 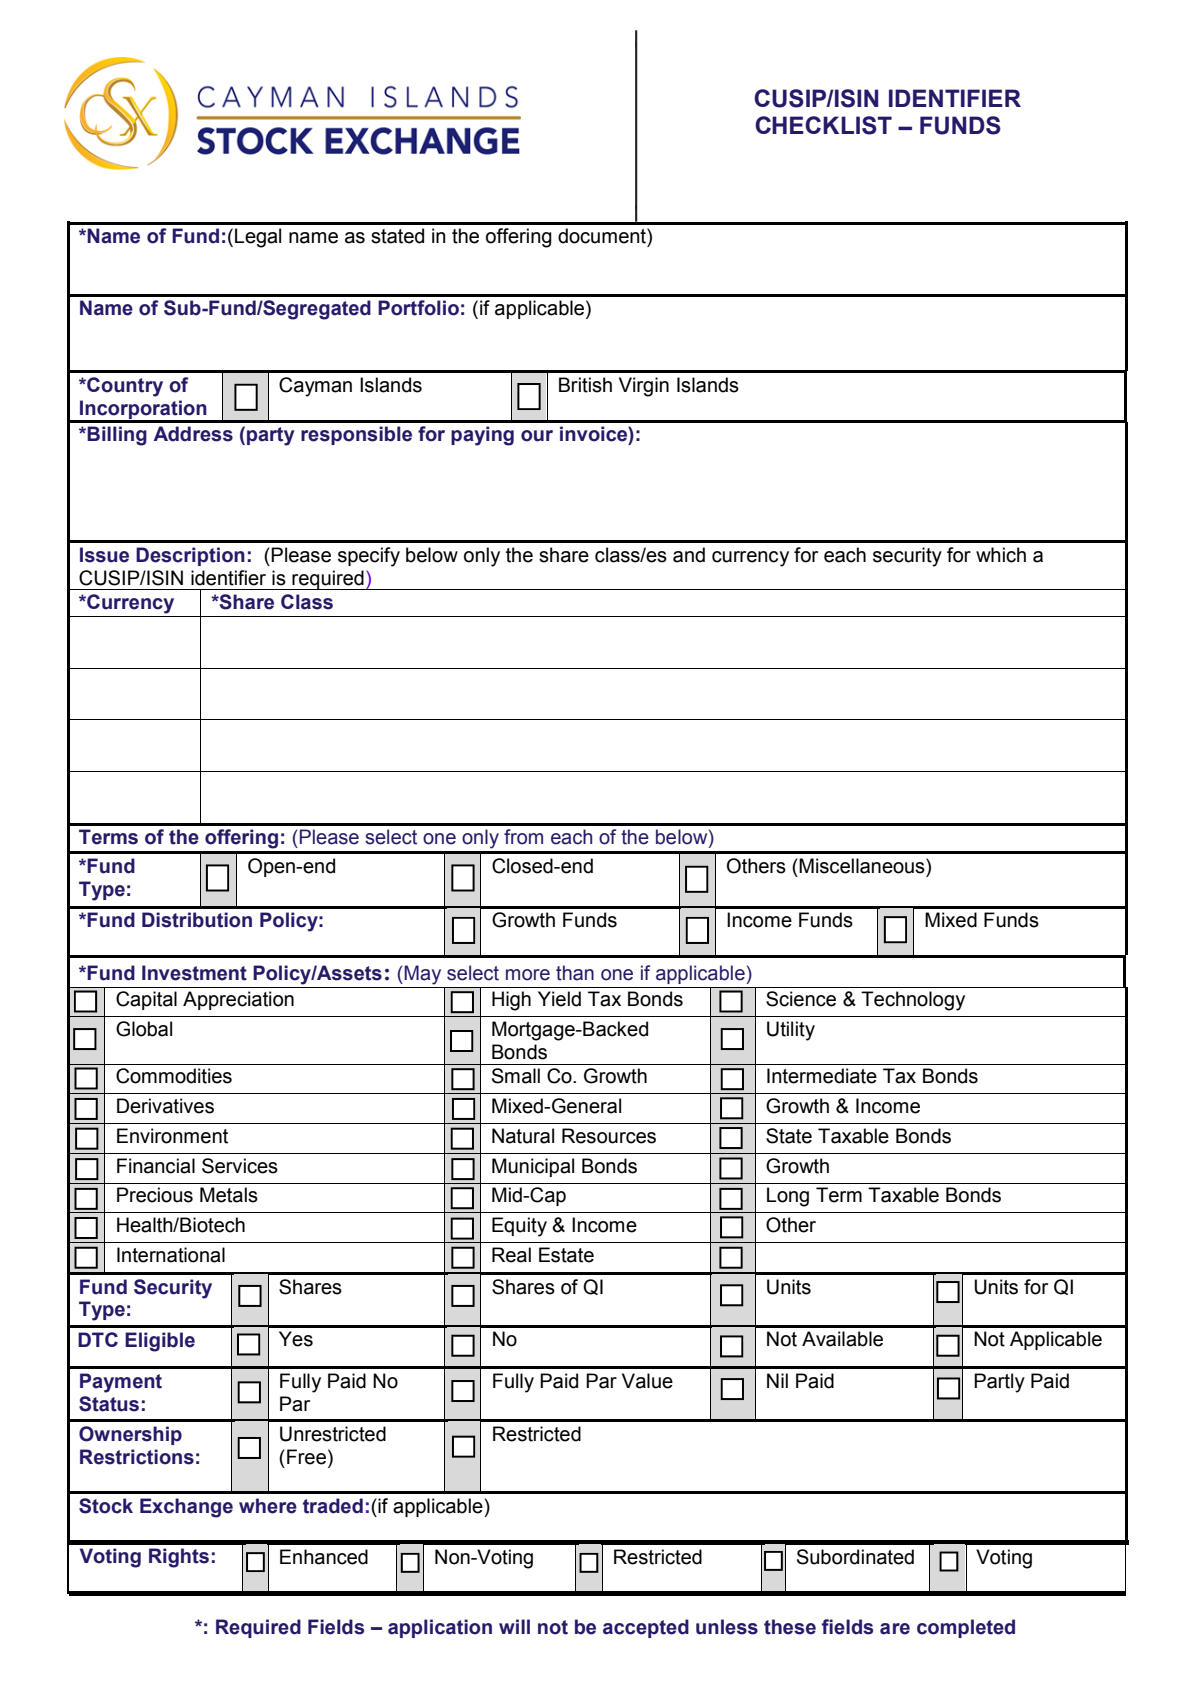 What do you see at coordinates (823, 125) in the screenshot?
I see `CHECKLIST` at bounding box center [823, 125].
